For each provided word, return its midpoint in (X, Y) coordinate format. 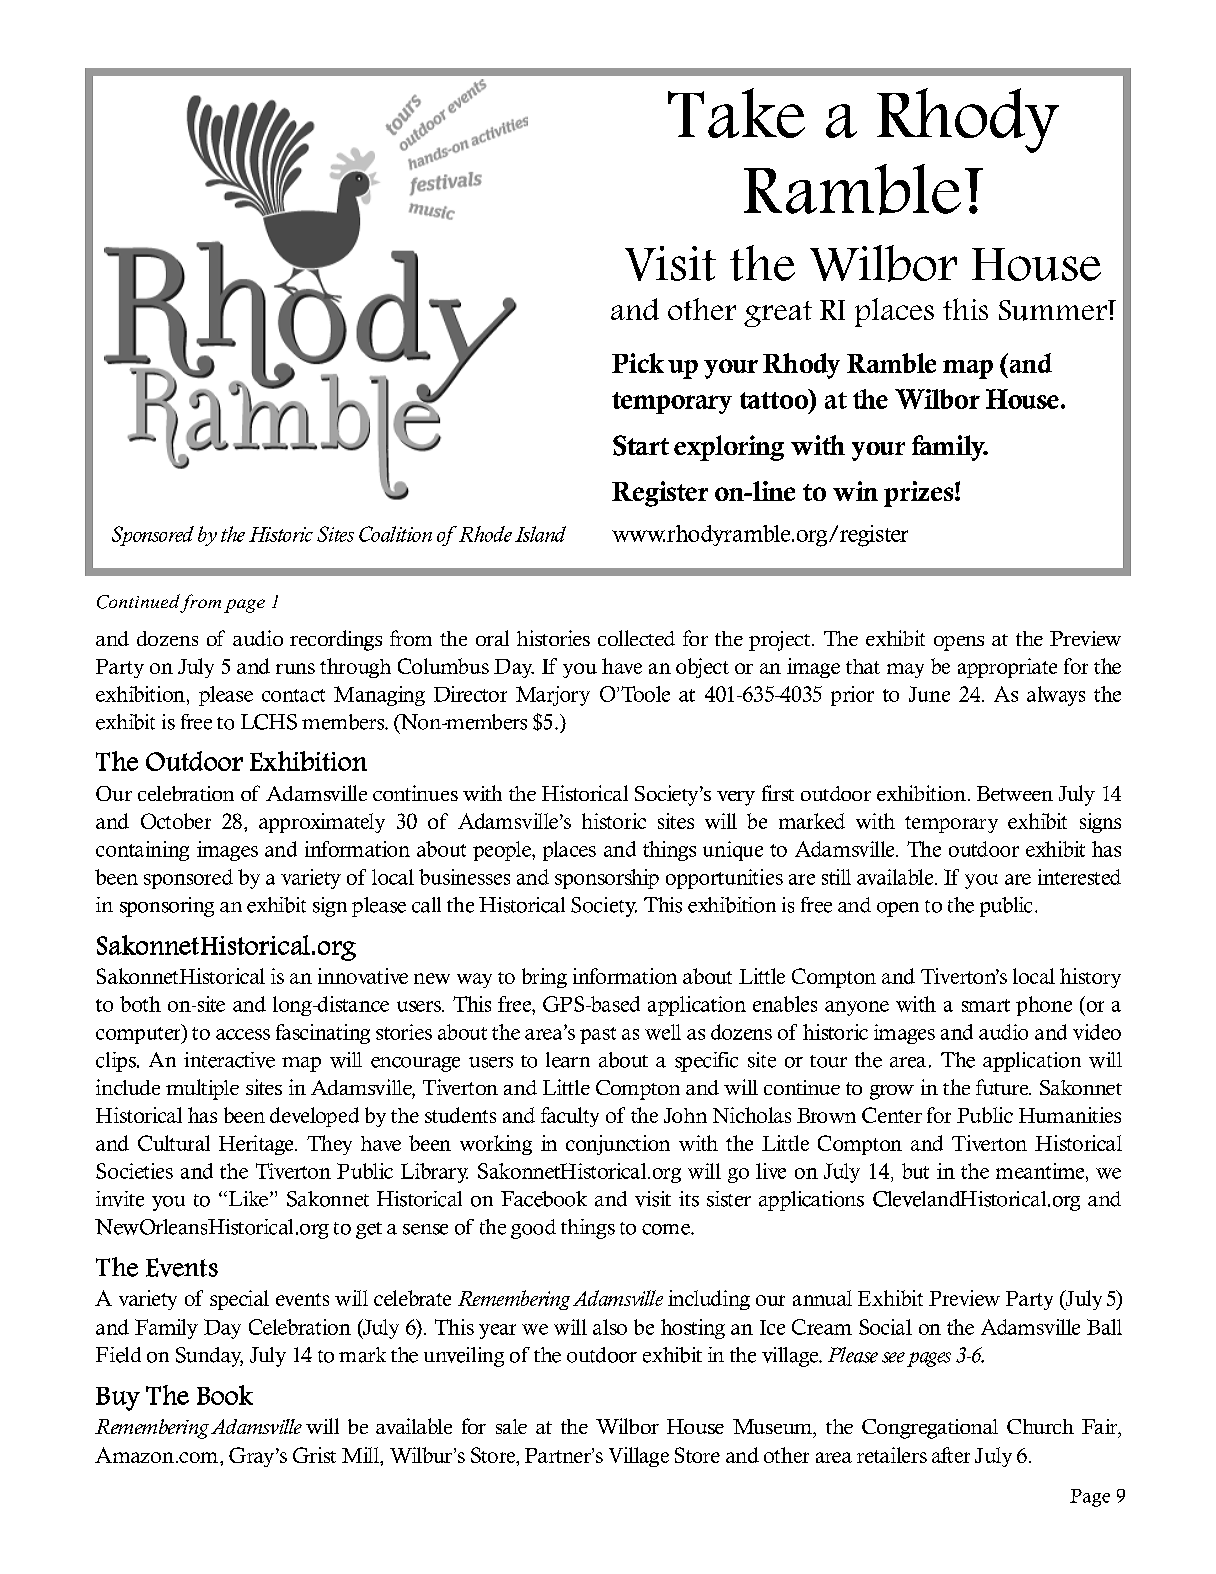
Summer (1054, 310)
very (736, 798)
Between (1015, 793)
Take (736, 113)
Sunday (209, 1357)
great (778, 314)
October (176, 821)
